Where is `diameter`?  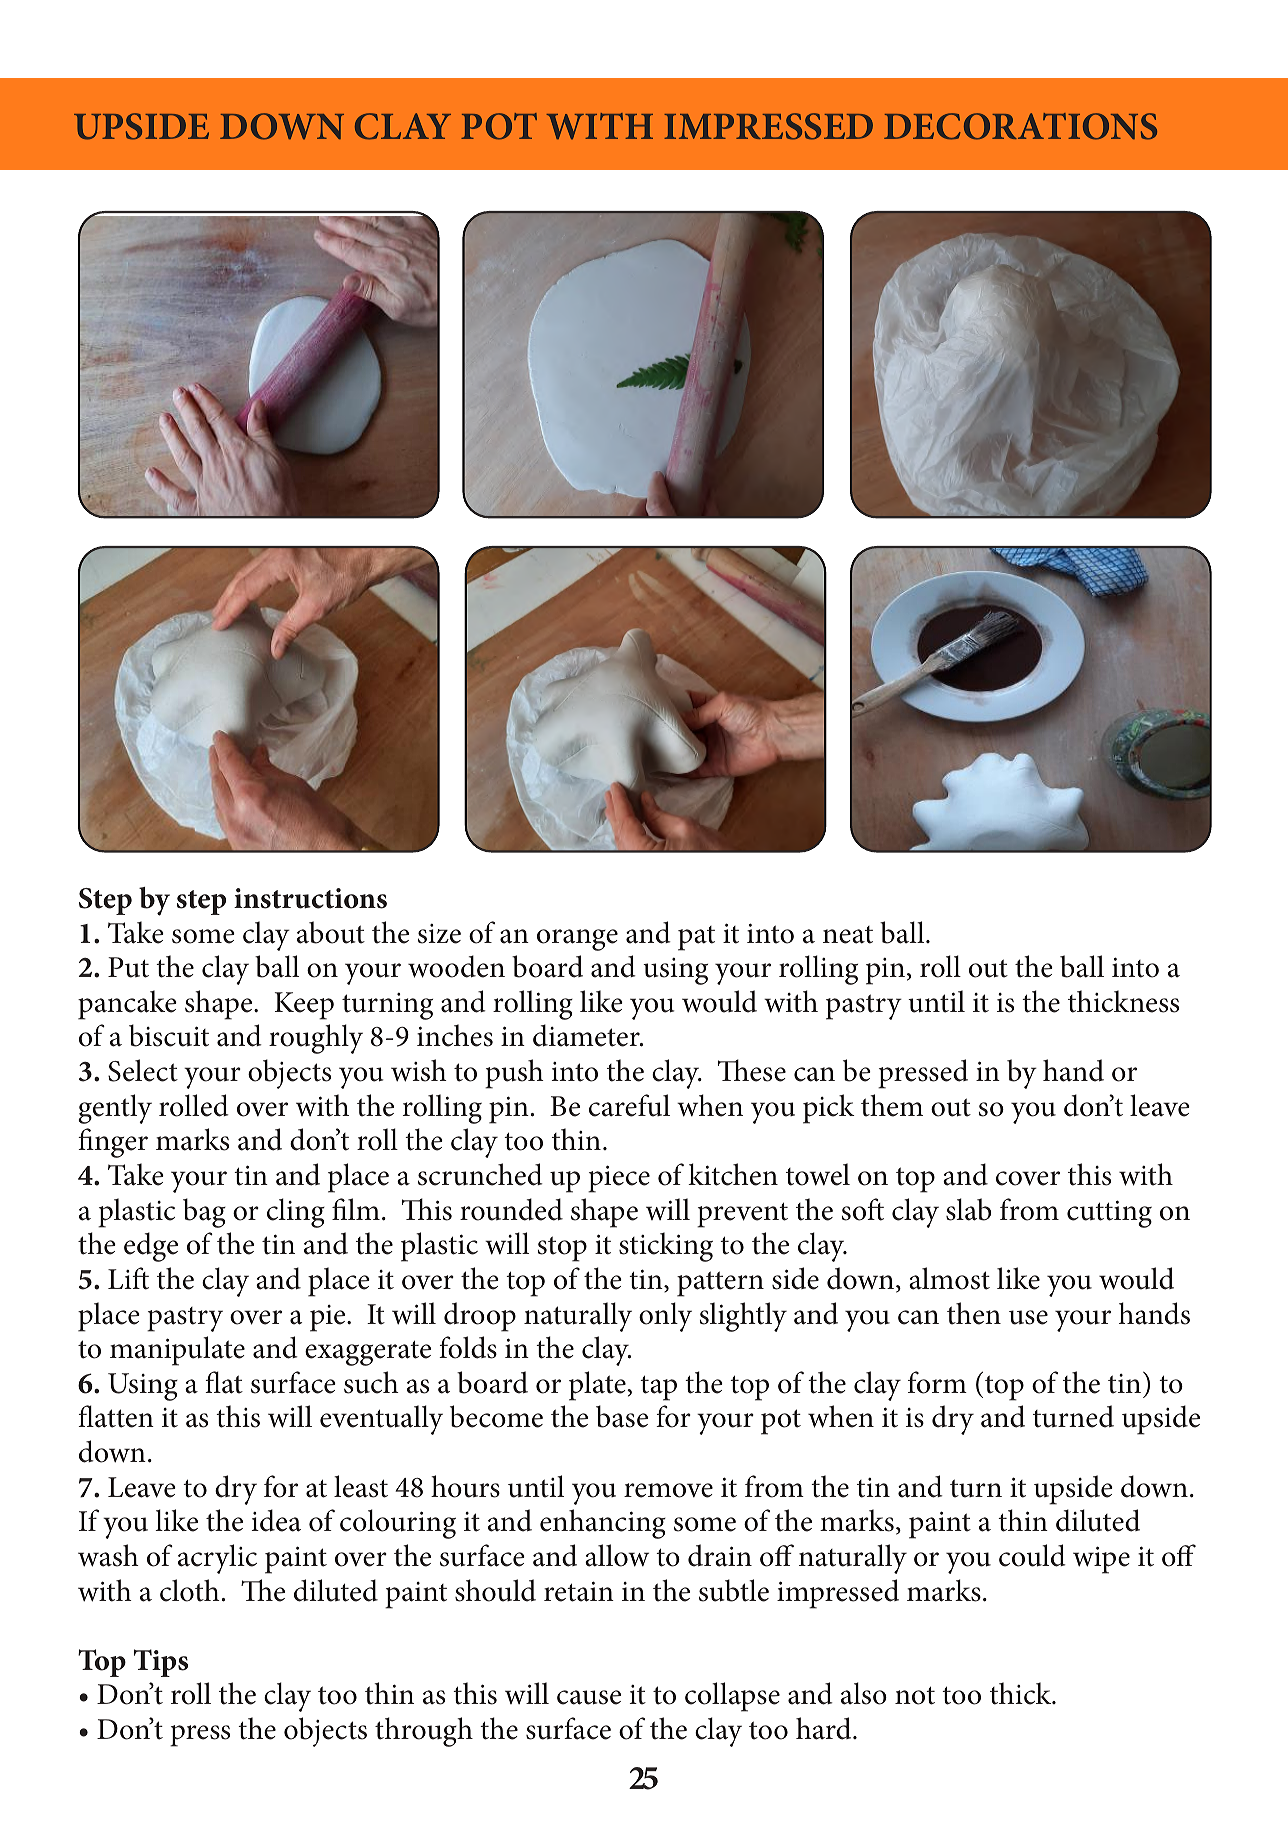
diameter is located at coordinates (587, 1035).
